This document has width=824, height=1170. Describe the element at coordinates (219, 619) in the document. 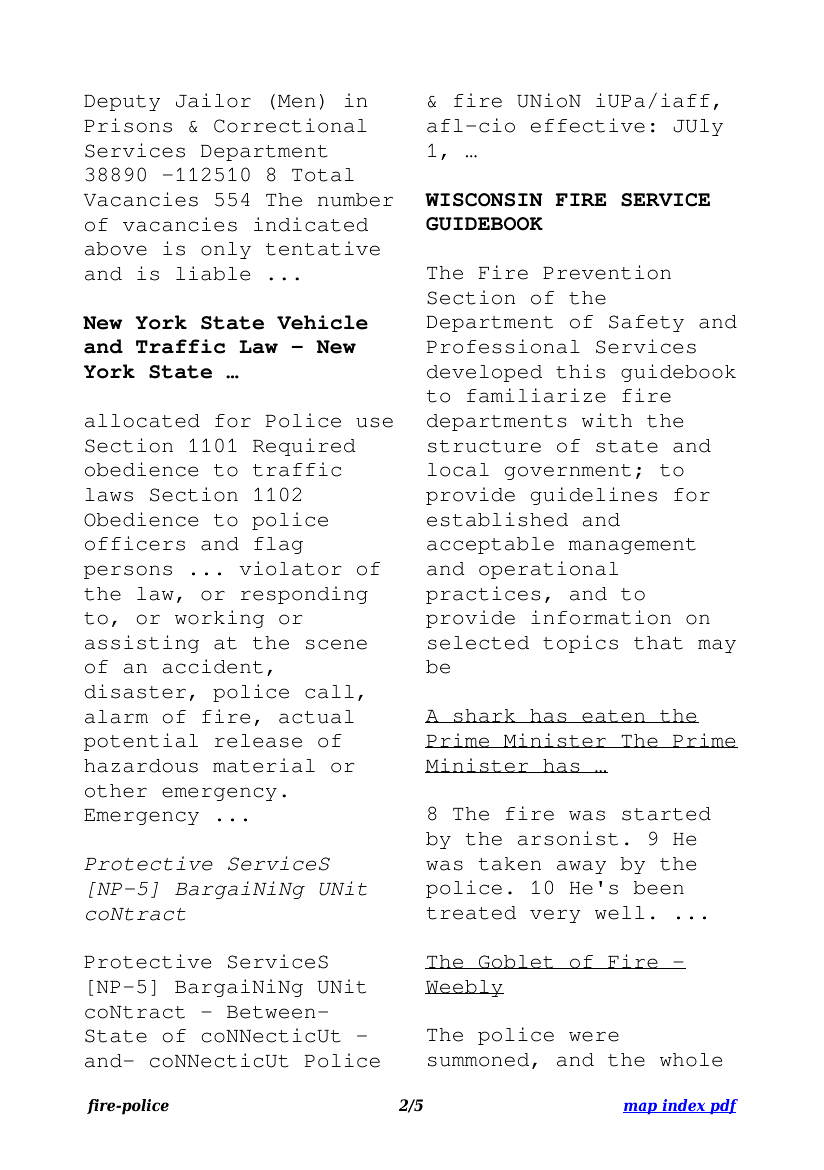

I see `working` at that location.
